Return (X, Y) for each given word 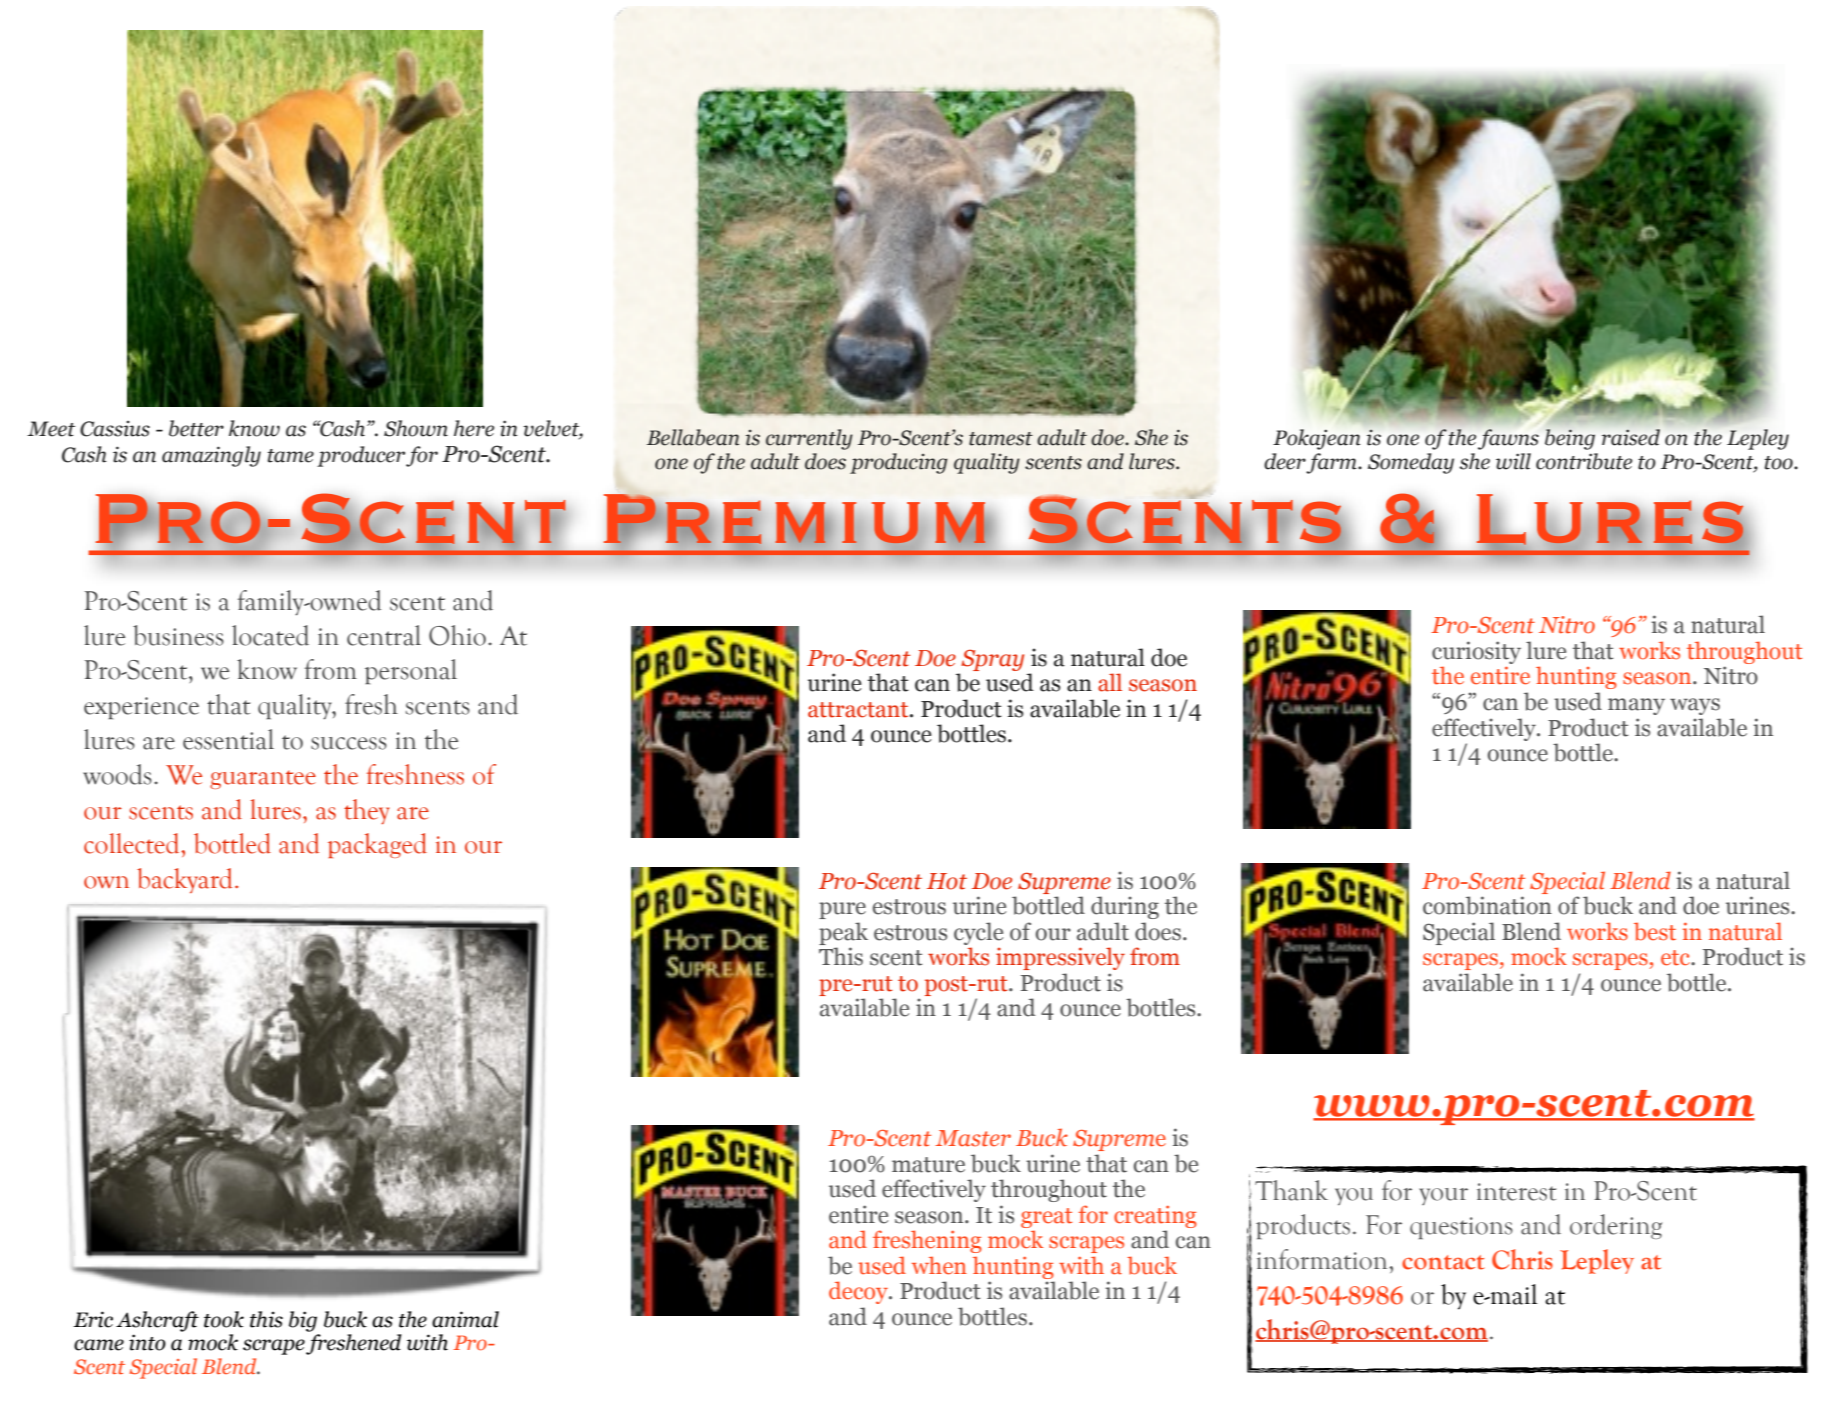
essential (228, 739)
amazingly (211, 456)
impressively (1060, 958)
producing (899, 463)
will (1513, 461)
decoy (859, 1292)
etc (1677, 958)
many (1636, 706)
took (224, 1319)
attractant (859, 710)
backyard (184, 880)
